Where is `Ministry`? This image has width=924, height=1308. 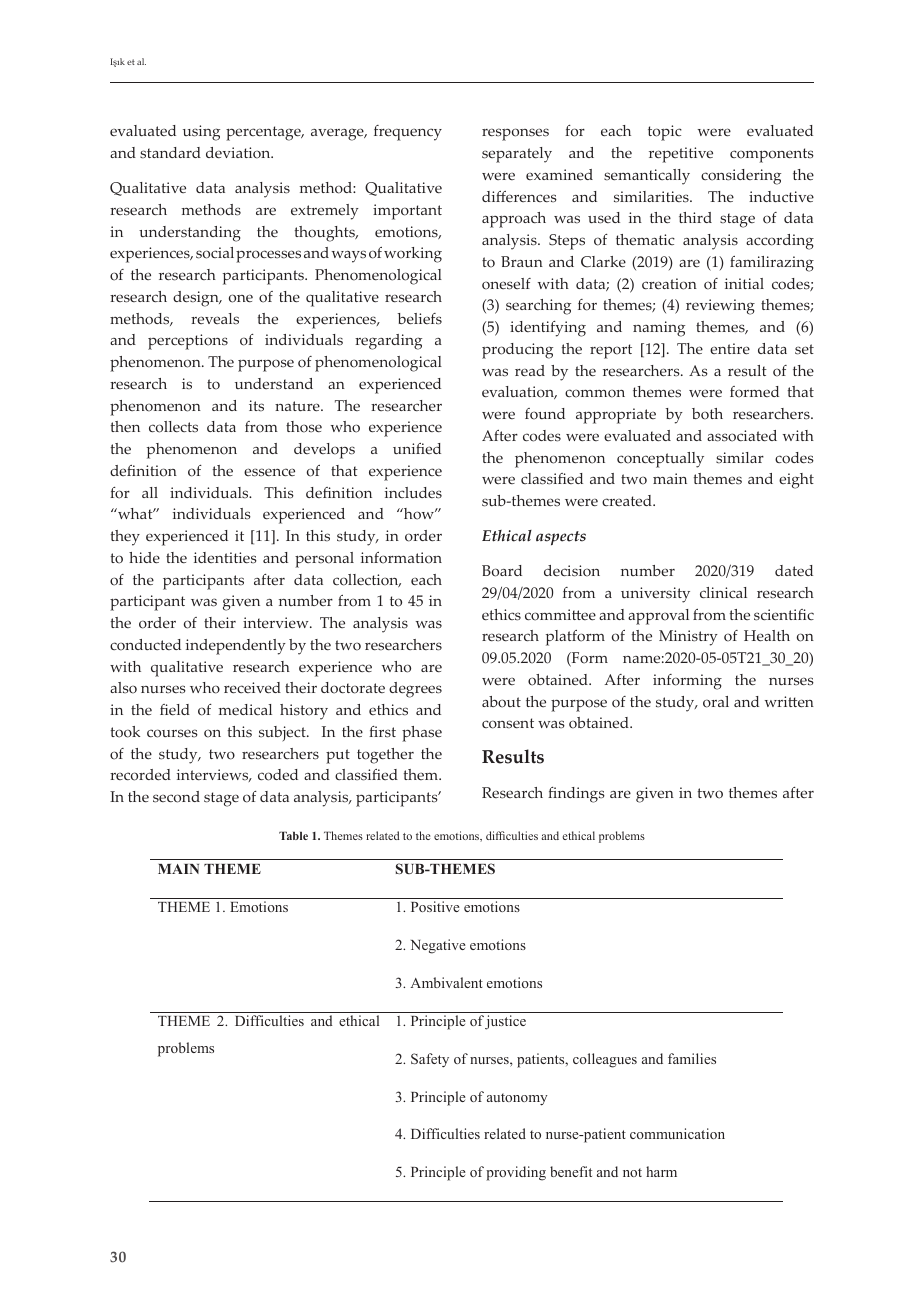
Ministry is located at coordinates (688, 638).
